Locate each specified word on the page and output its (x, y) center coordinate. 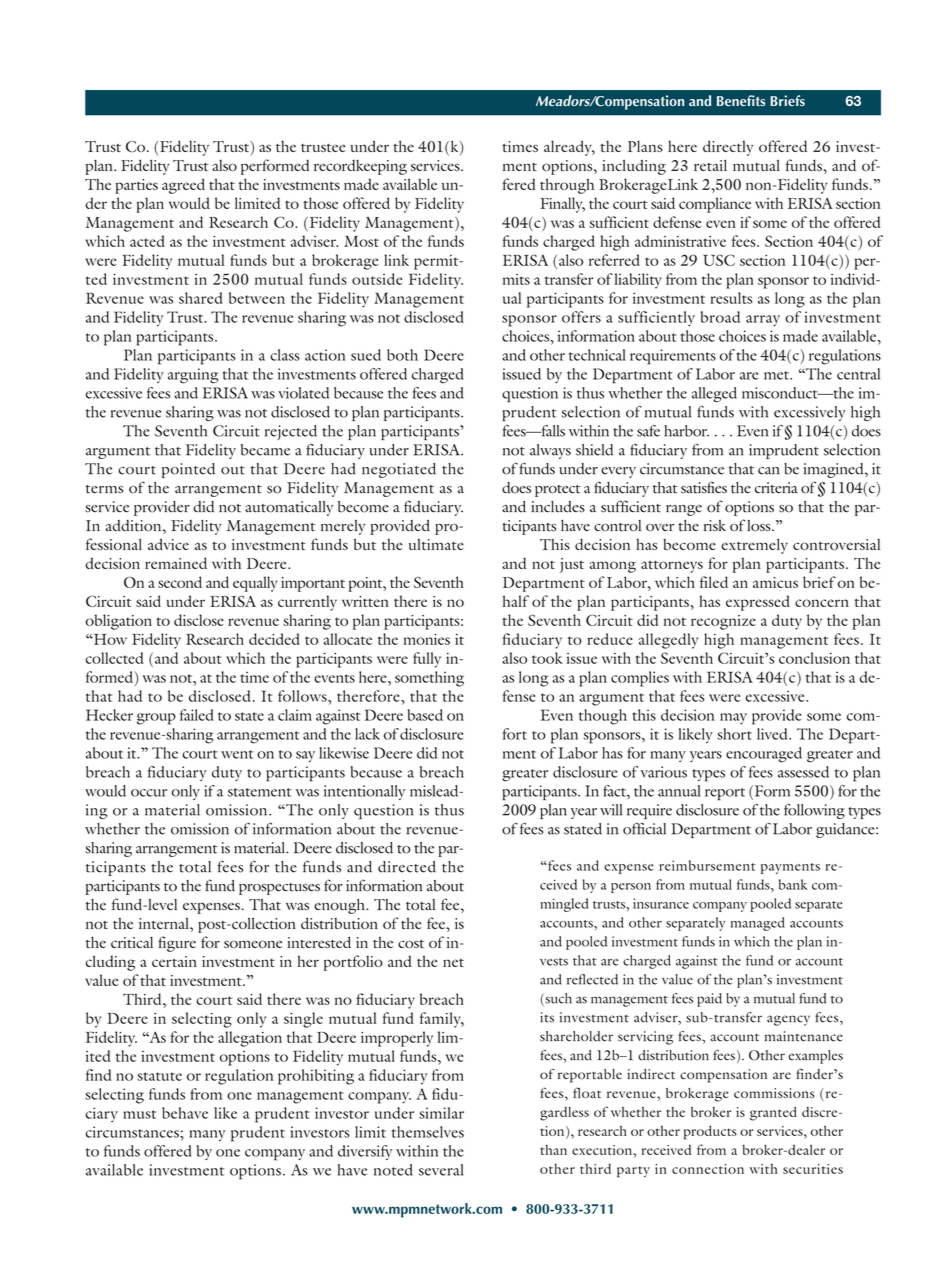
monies (427, 639)
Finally (562, 205)
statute (160, 1076)
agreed (183, 186)
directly (728, 148)
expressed (758, 603)
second (180, 582)
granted (773, 1114)
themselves (428, 1132)
